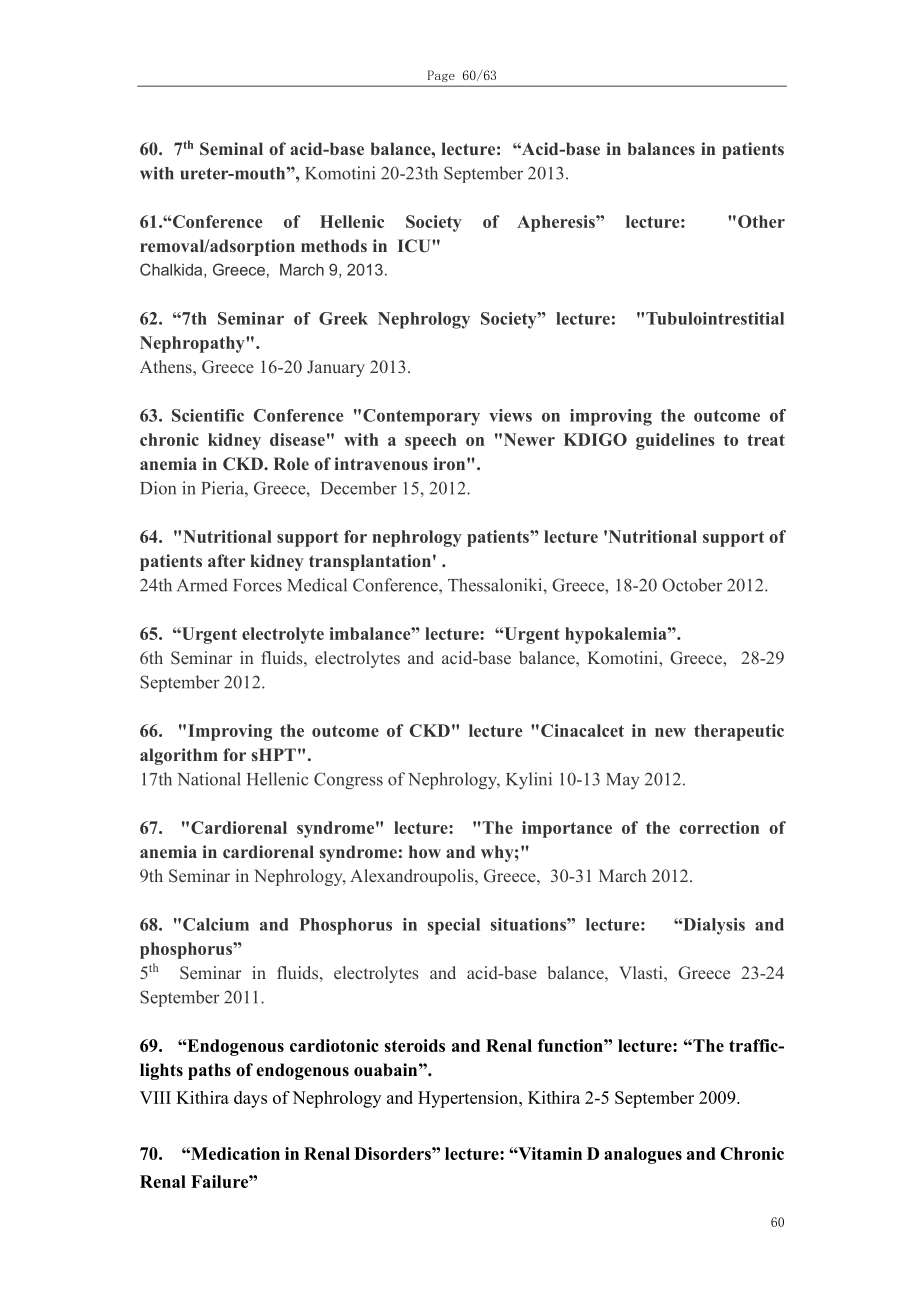 The height and width of the page is (1308, 924). What do you see at coordinates (719, 827) in the page?
I see `correction` at bounding box center [719, 827].
